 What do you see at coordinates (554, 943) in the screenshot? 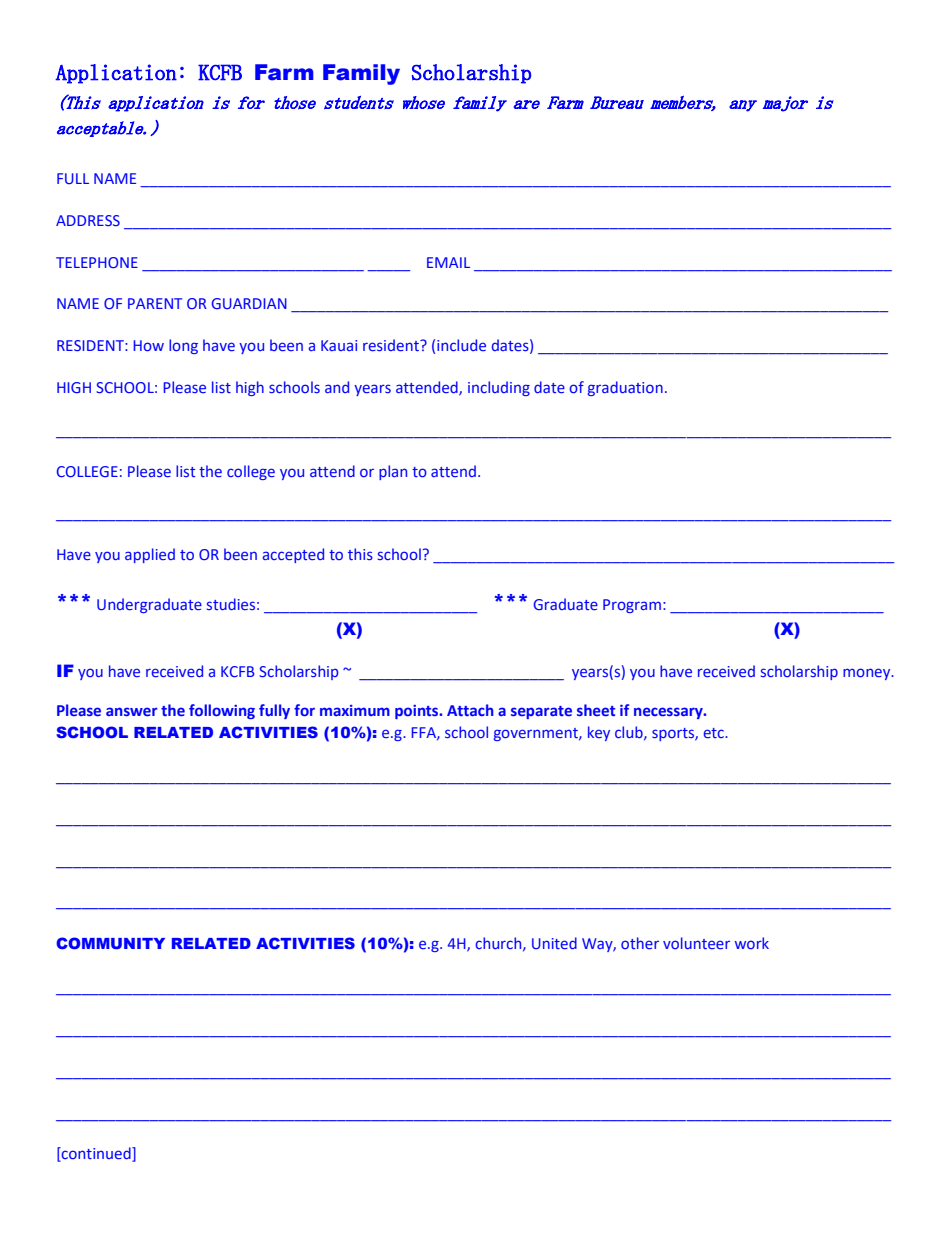
I see `United` at bounding box center [554, 943].
